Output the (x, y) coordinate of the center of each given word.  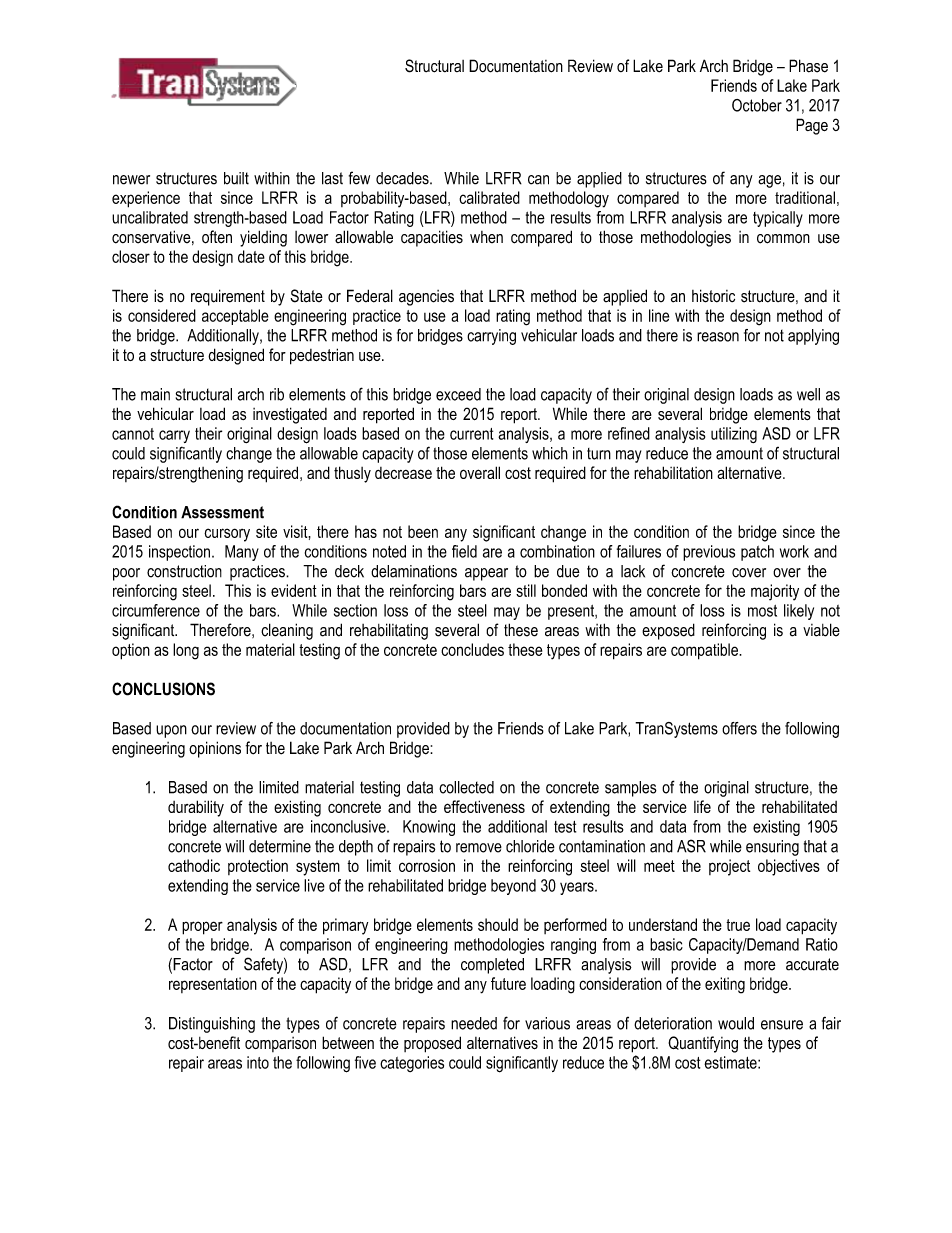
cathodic (194, 865)
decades (403, 178)
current (471, 434)
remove (479, 848)
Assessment (222, 512)
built (236, 178)
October (757, 105)
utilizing (734, 435)
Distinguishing (212, 1025)
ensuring (772, 848)
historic (713, 296)
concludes (472, 649)
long (186, 651)
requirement (228, 297)
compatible (705, 651)
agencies (426, 298)
